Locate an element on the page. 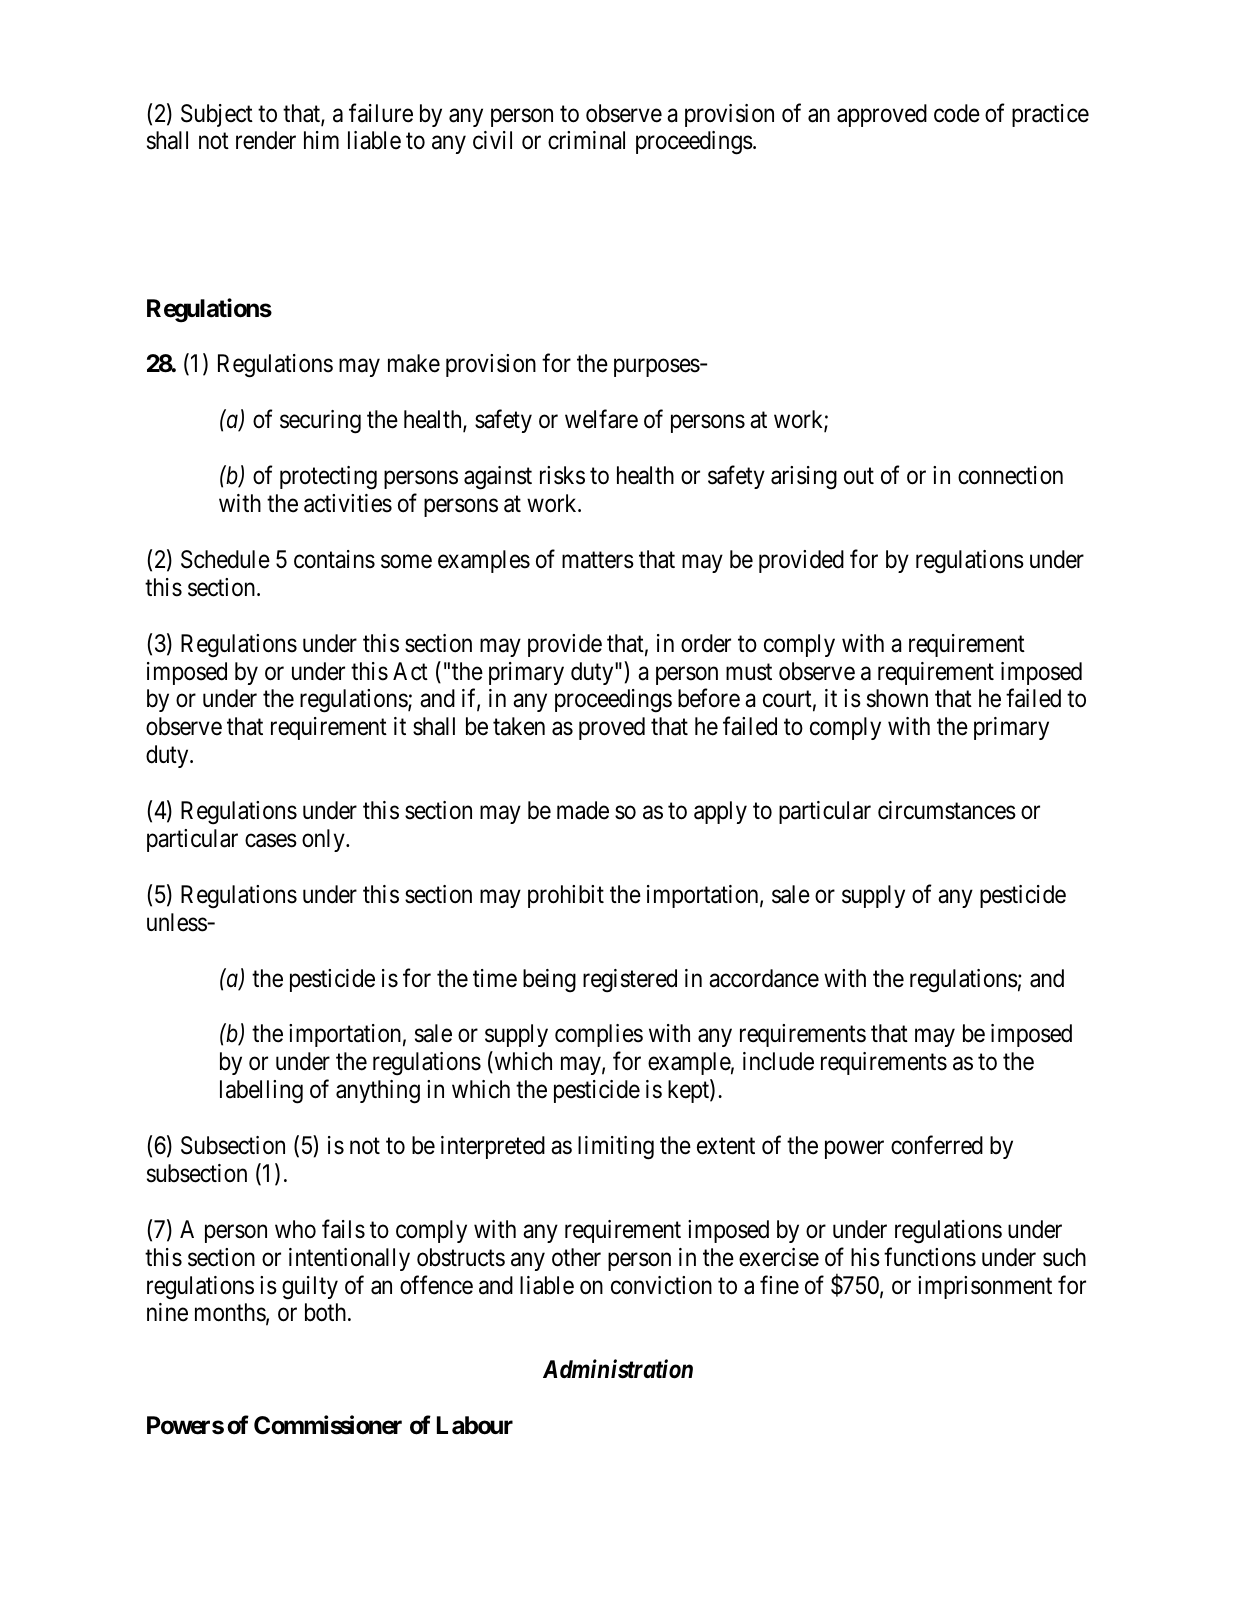 The height and width of the page is (1602, 1238). welfare is located at coordinates (601, 419).
